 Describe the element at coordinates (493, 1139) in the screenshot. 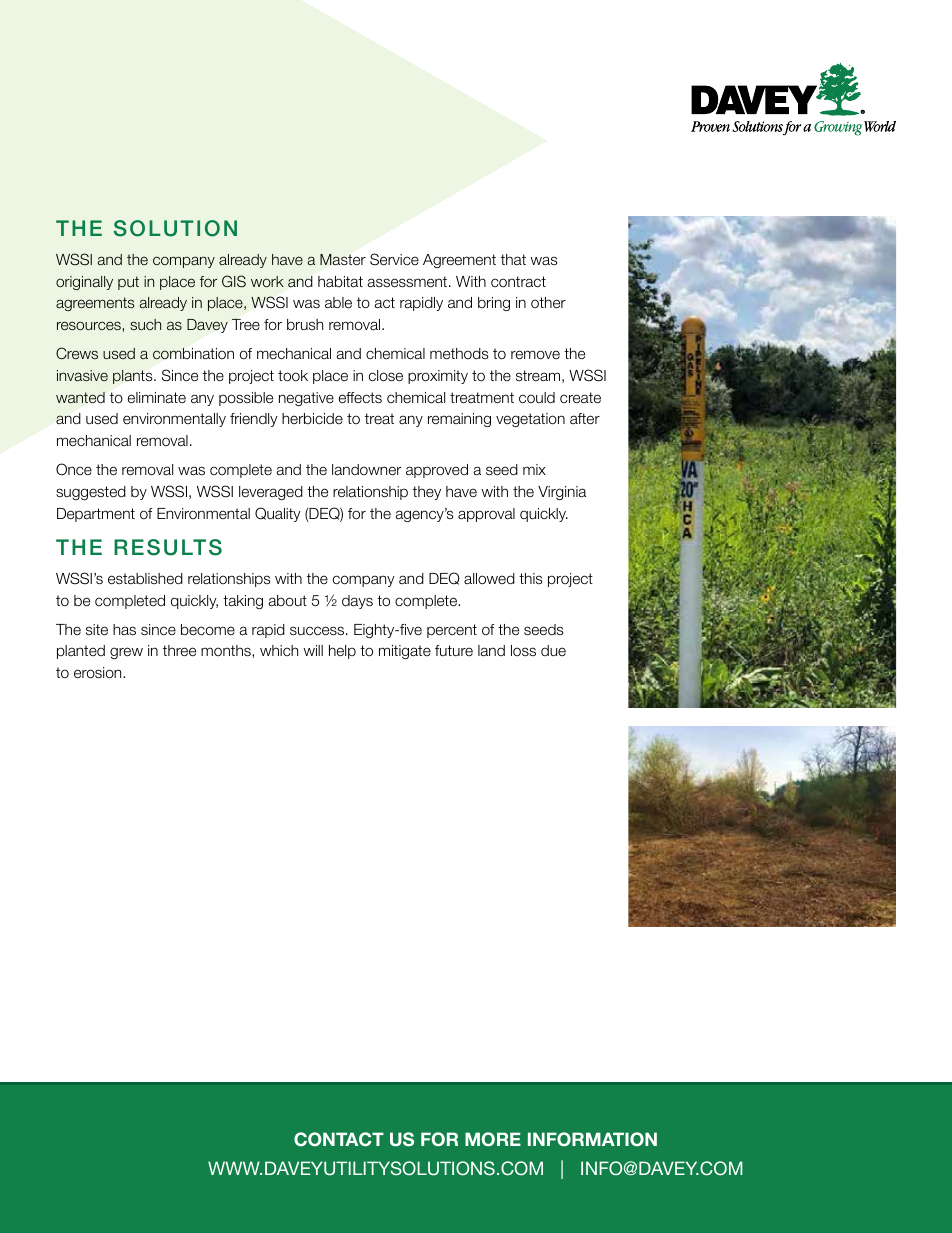

I see `MORE` at that location.
